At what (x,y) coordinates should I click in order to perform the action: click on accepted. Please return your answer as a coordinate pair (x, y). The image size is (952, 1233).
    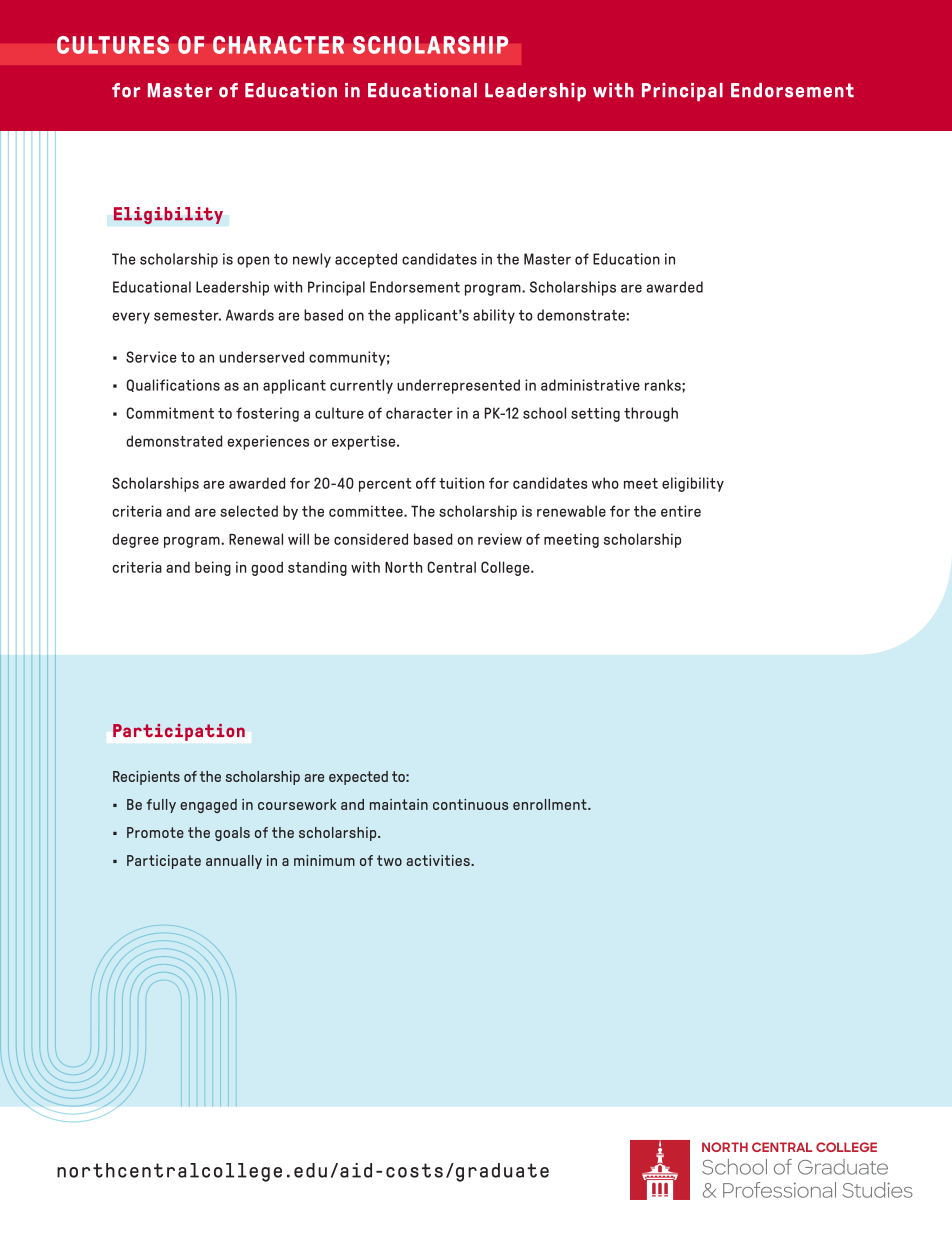
    Looking at the image, I should click on (366, 260).
